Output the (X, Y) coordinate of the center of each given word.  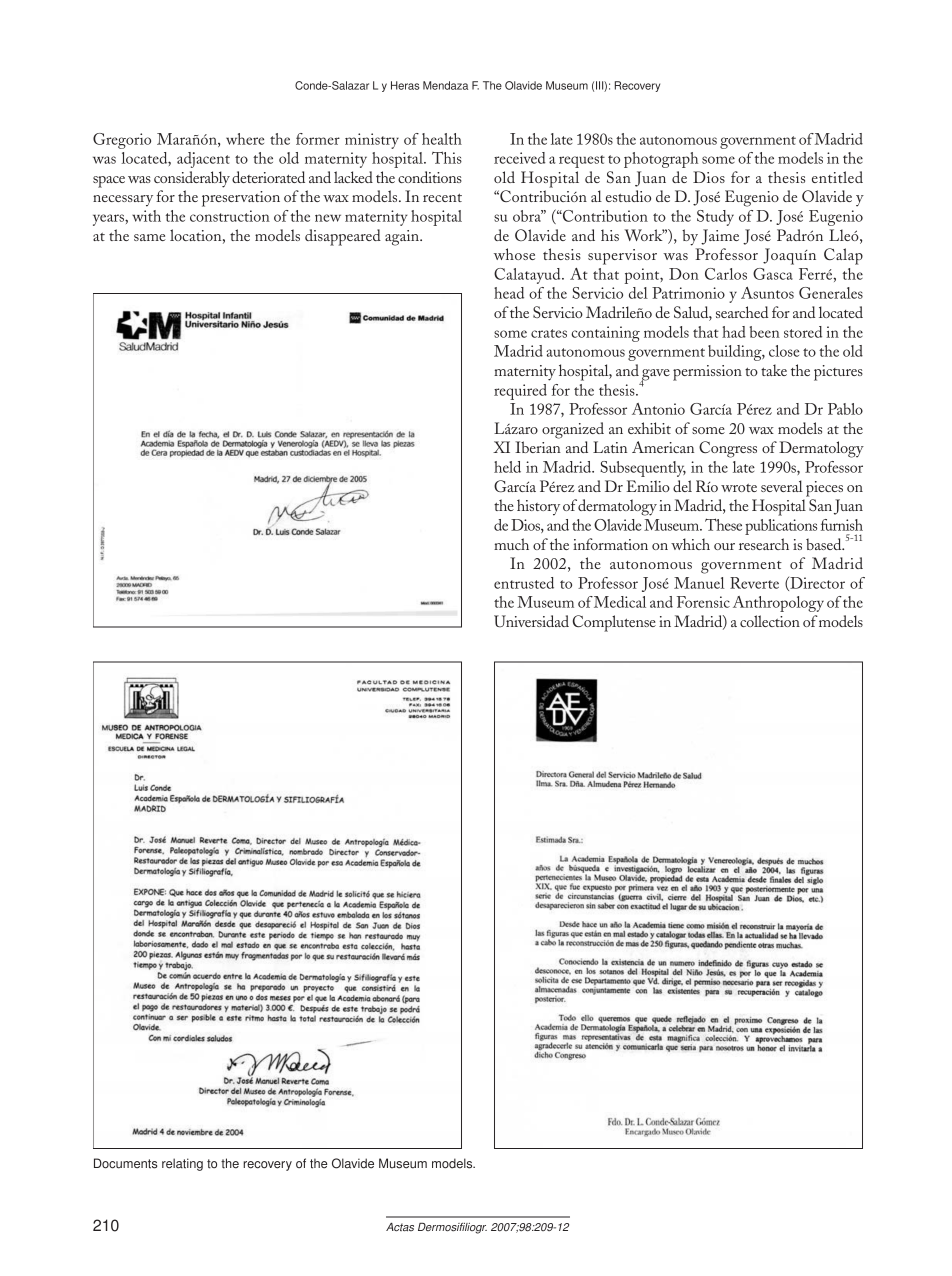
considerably (192, 179)
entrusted (524, 583)
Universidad (531, 621)
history (538, 507)
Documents (125, 1163)
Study (715, 218)
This (447, 157)
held (507, 467)
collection (770, 621)
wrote (739, 488)
